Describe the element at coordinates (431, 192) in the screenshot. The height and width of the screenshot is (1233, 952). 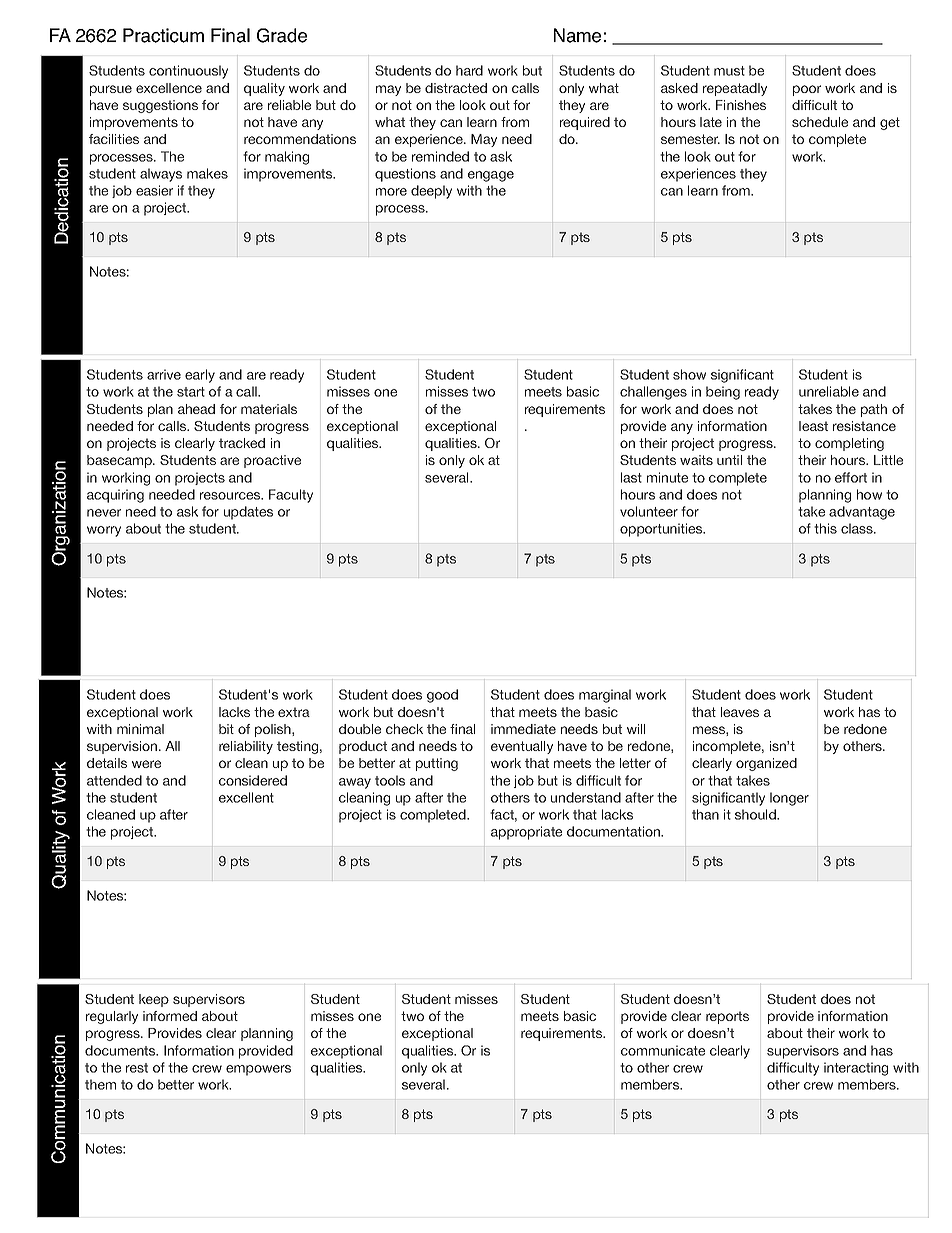
I see `deeply` at that location.
